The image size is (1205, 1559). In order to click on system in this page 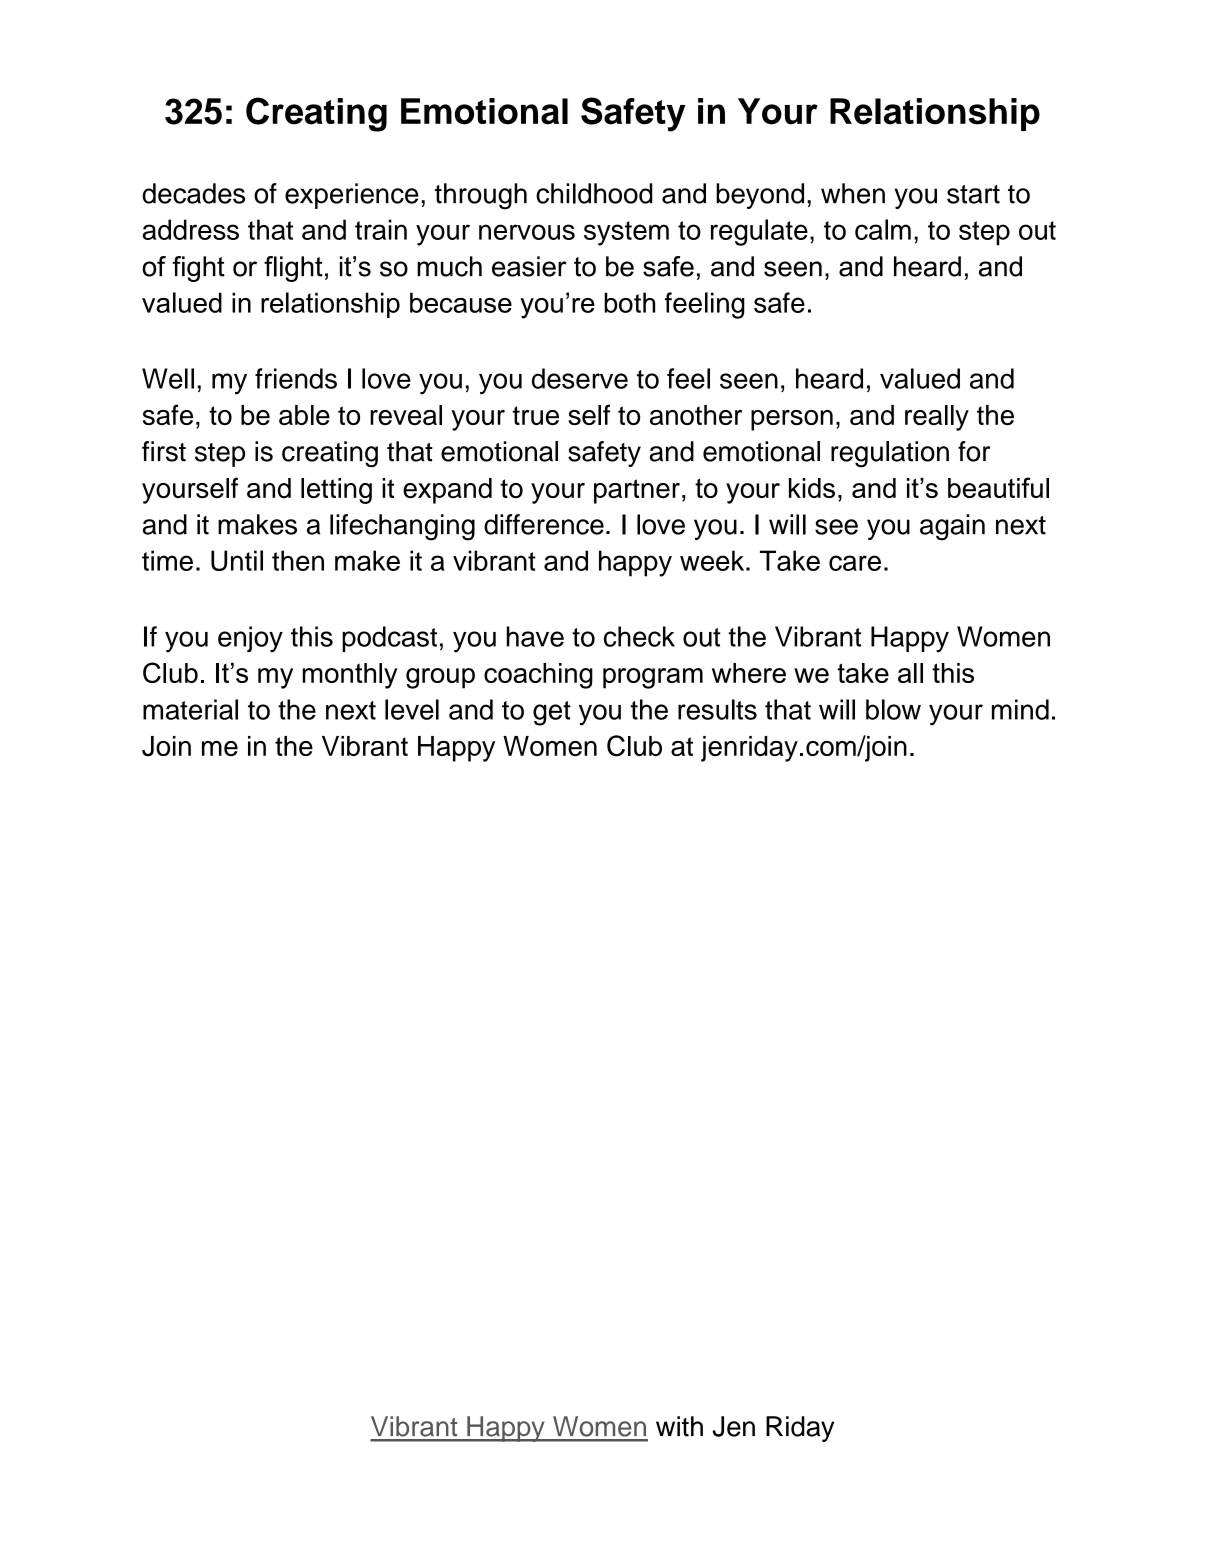, I will do `click(626, 233)`.
